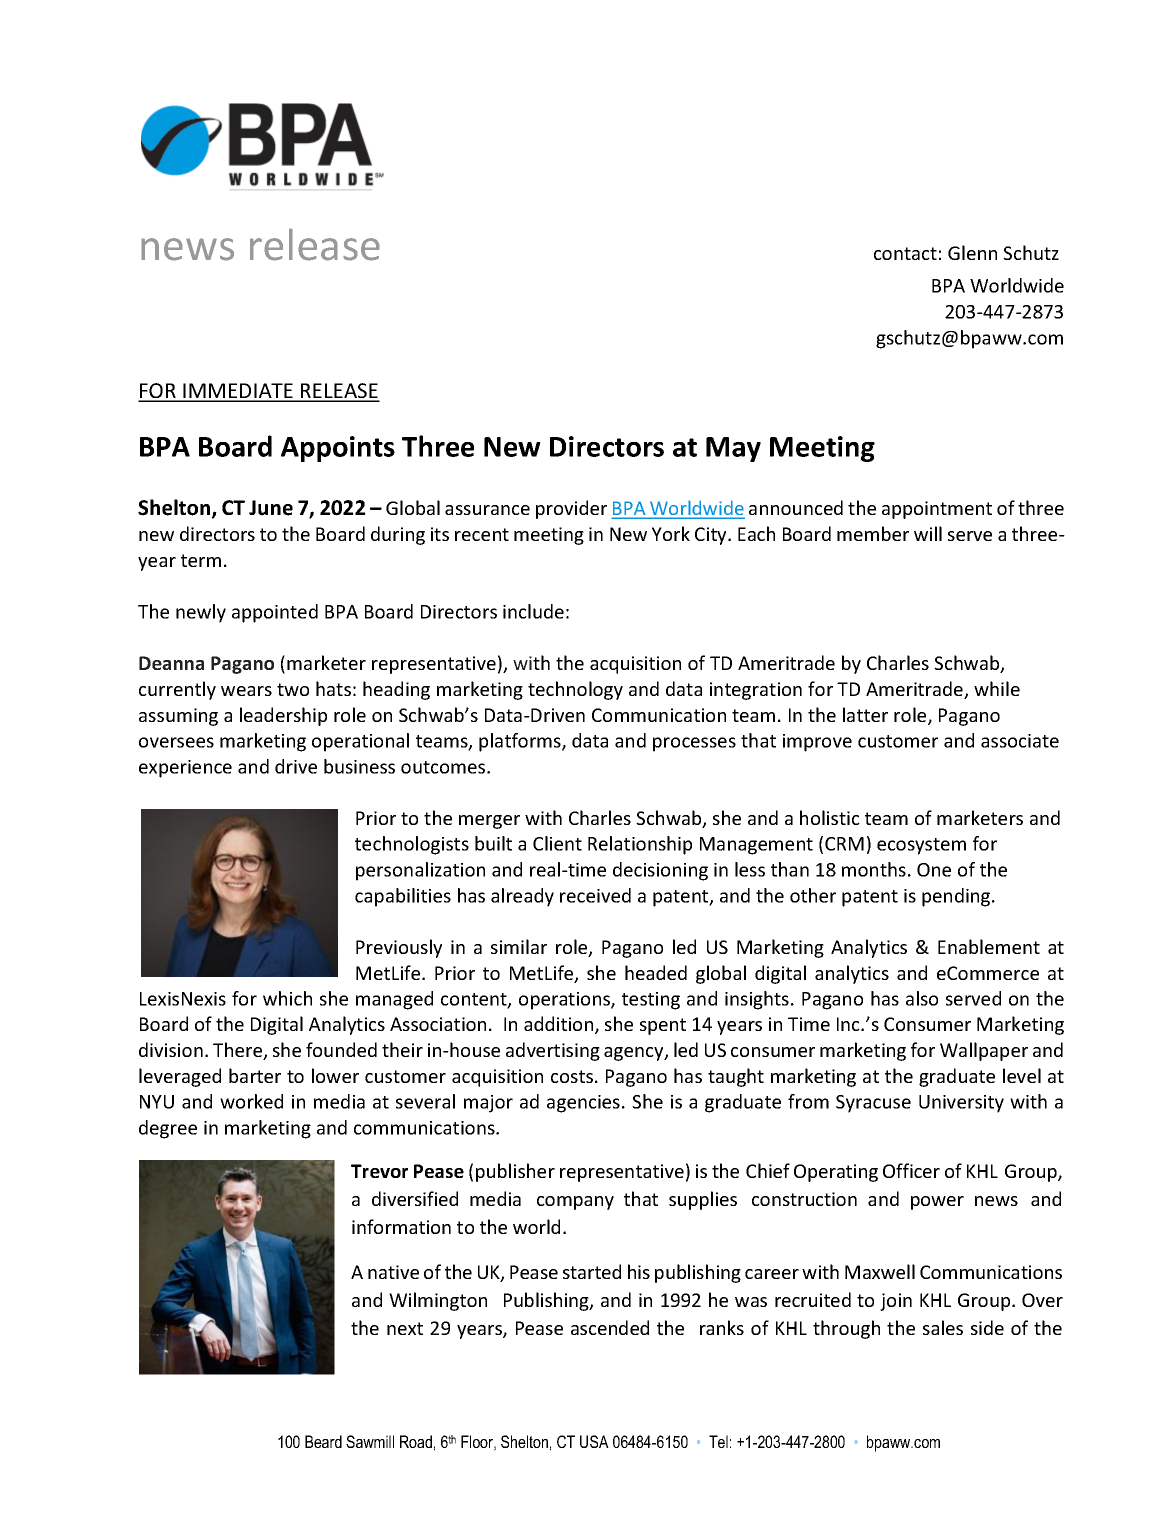  What do you see at coordinates (905, 253) in the screenshot?
I see `contact` at bounding box center [905, 253].
